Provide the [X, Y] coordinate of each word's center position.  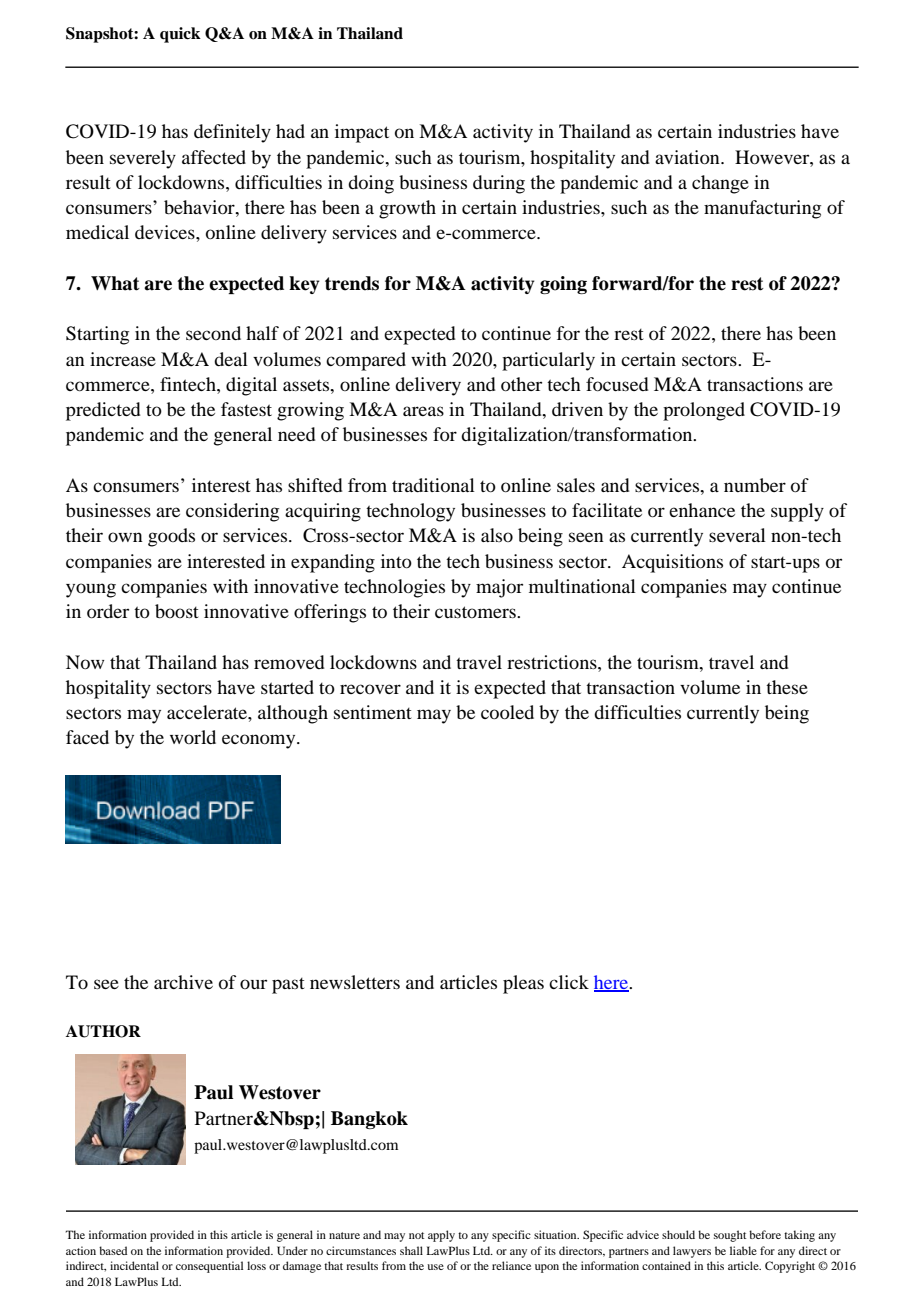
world [193, 737]
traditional [433, 485]
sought [730, 1236]
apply [441, 1236]
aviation [688, 157]
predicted [103, 411]
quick [180, 35]
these [787, 687]
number [755, 485]
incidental [134, 1265]
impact [362, 133]
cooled [507, 712]
